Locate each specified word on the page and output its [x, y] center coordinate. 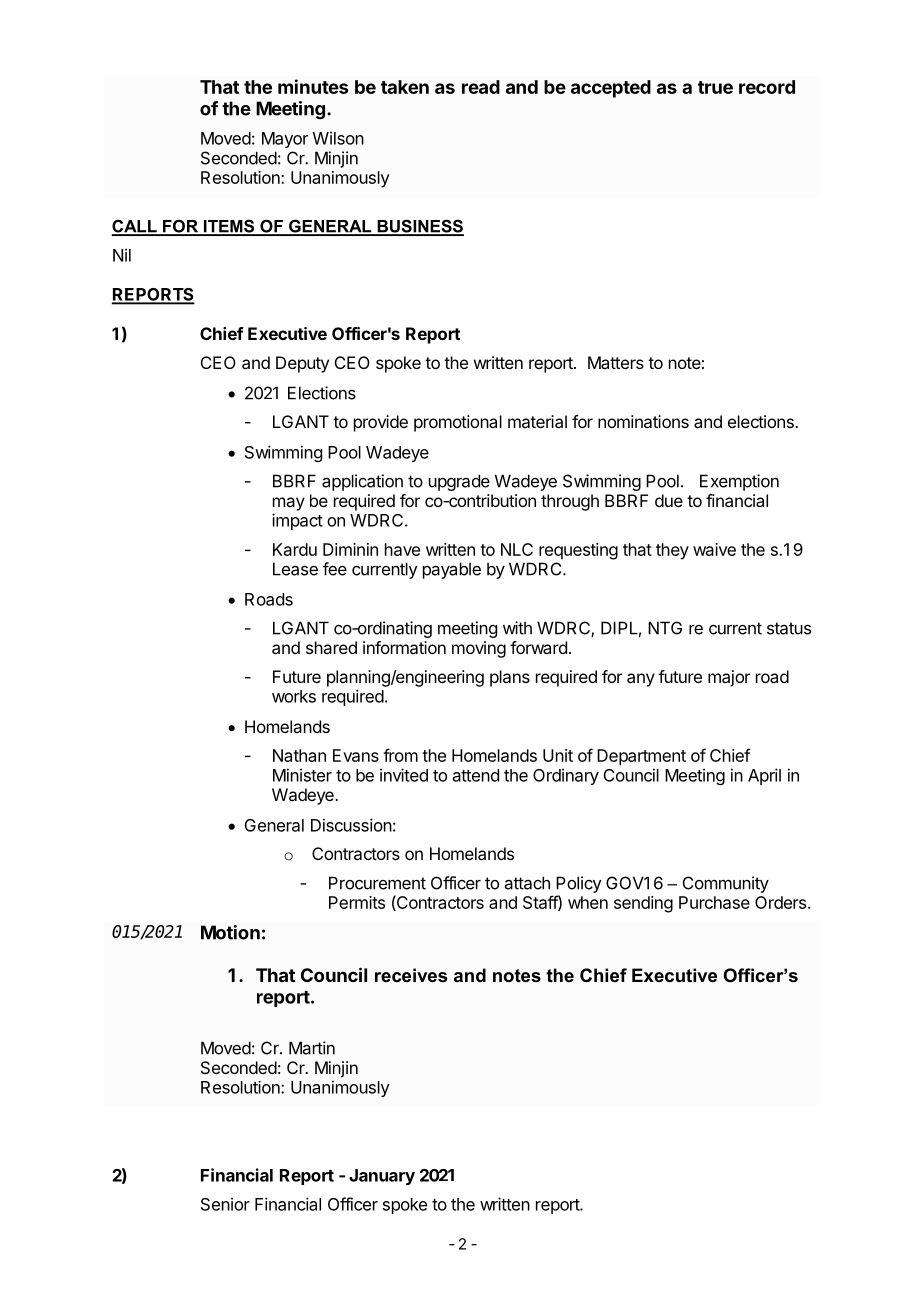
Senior [225, 1204]
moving [479, 649]
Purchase [714, 902]
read [481, 87]
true [715, 87]
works [294, 696]
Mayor [285, 140]
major [729, 678]
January [382, 1177]
